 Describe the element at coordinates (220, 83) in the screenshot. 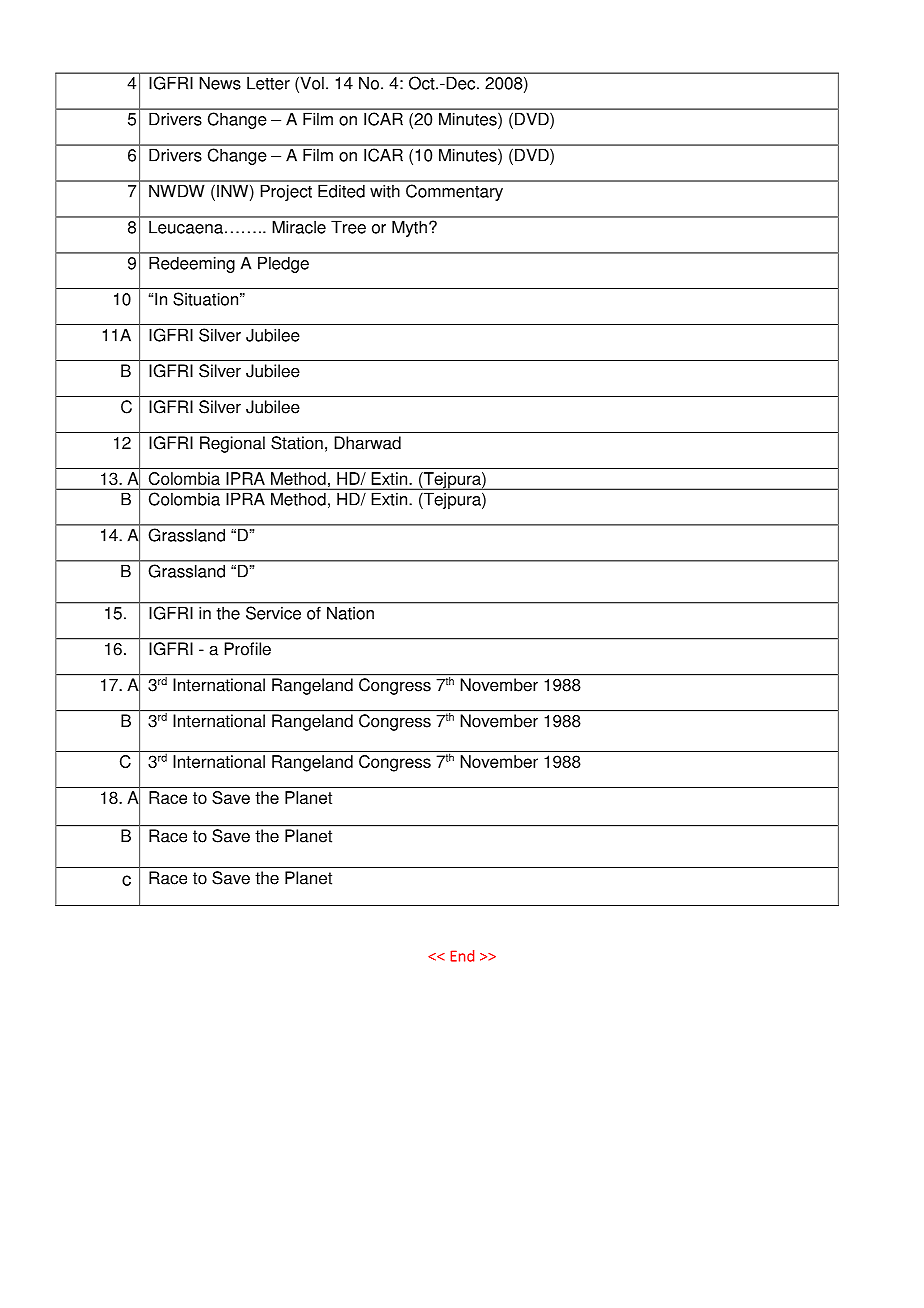

I see `News` at that location.
